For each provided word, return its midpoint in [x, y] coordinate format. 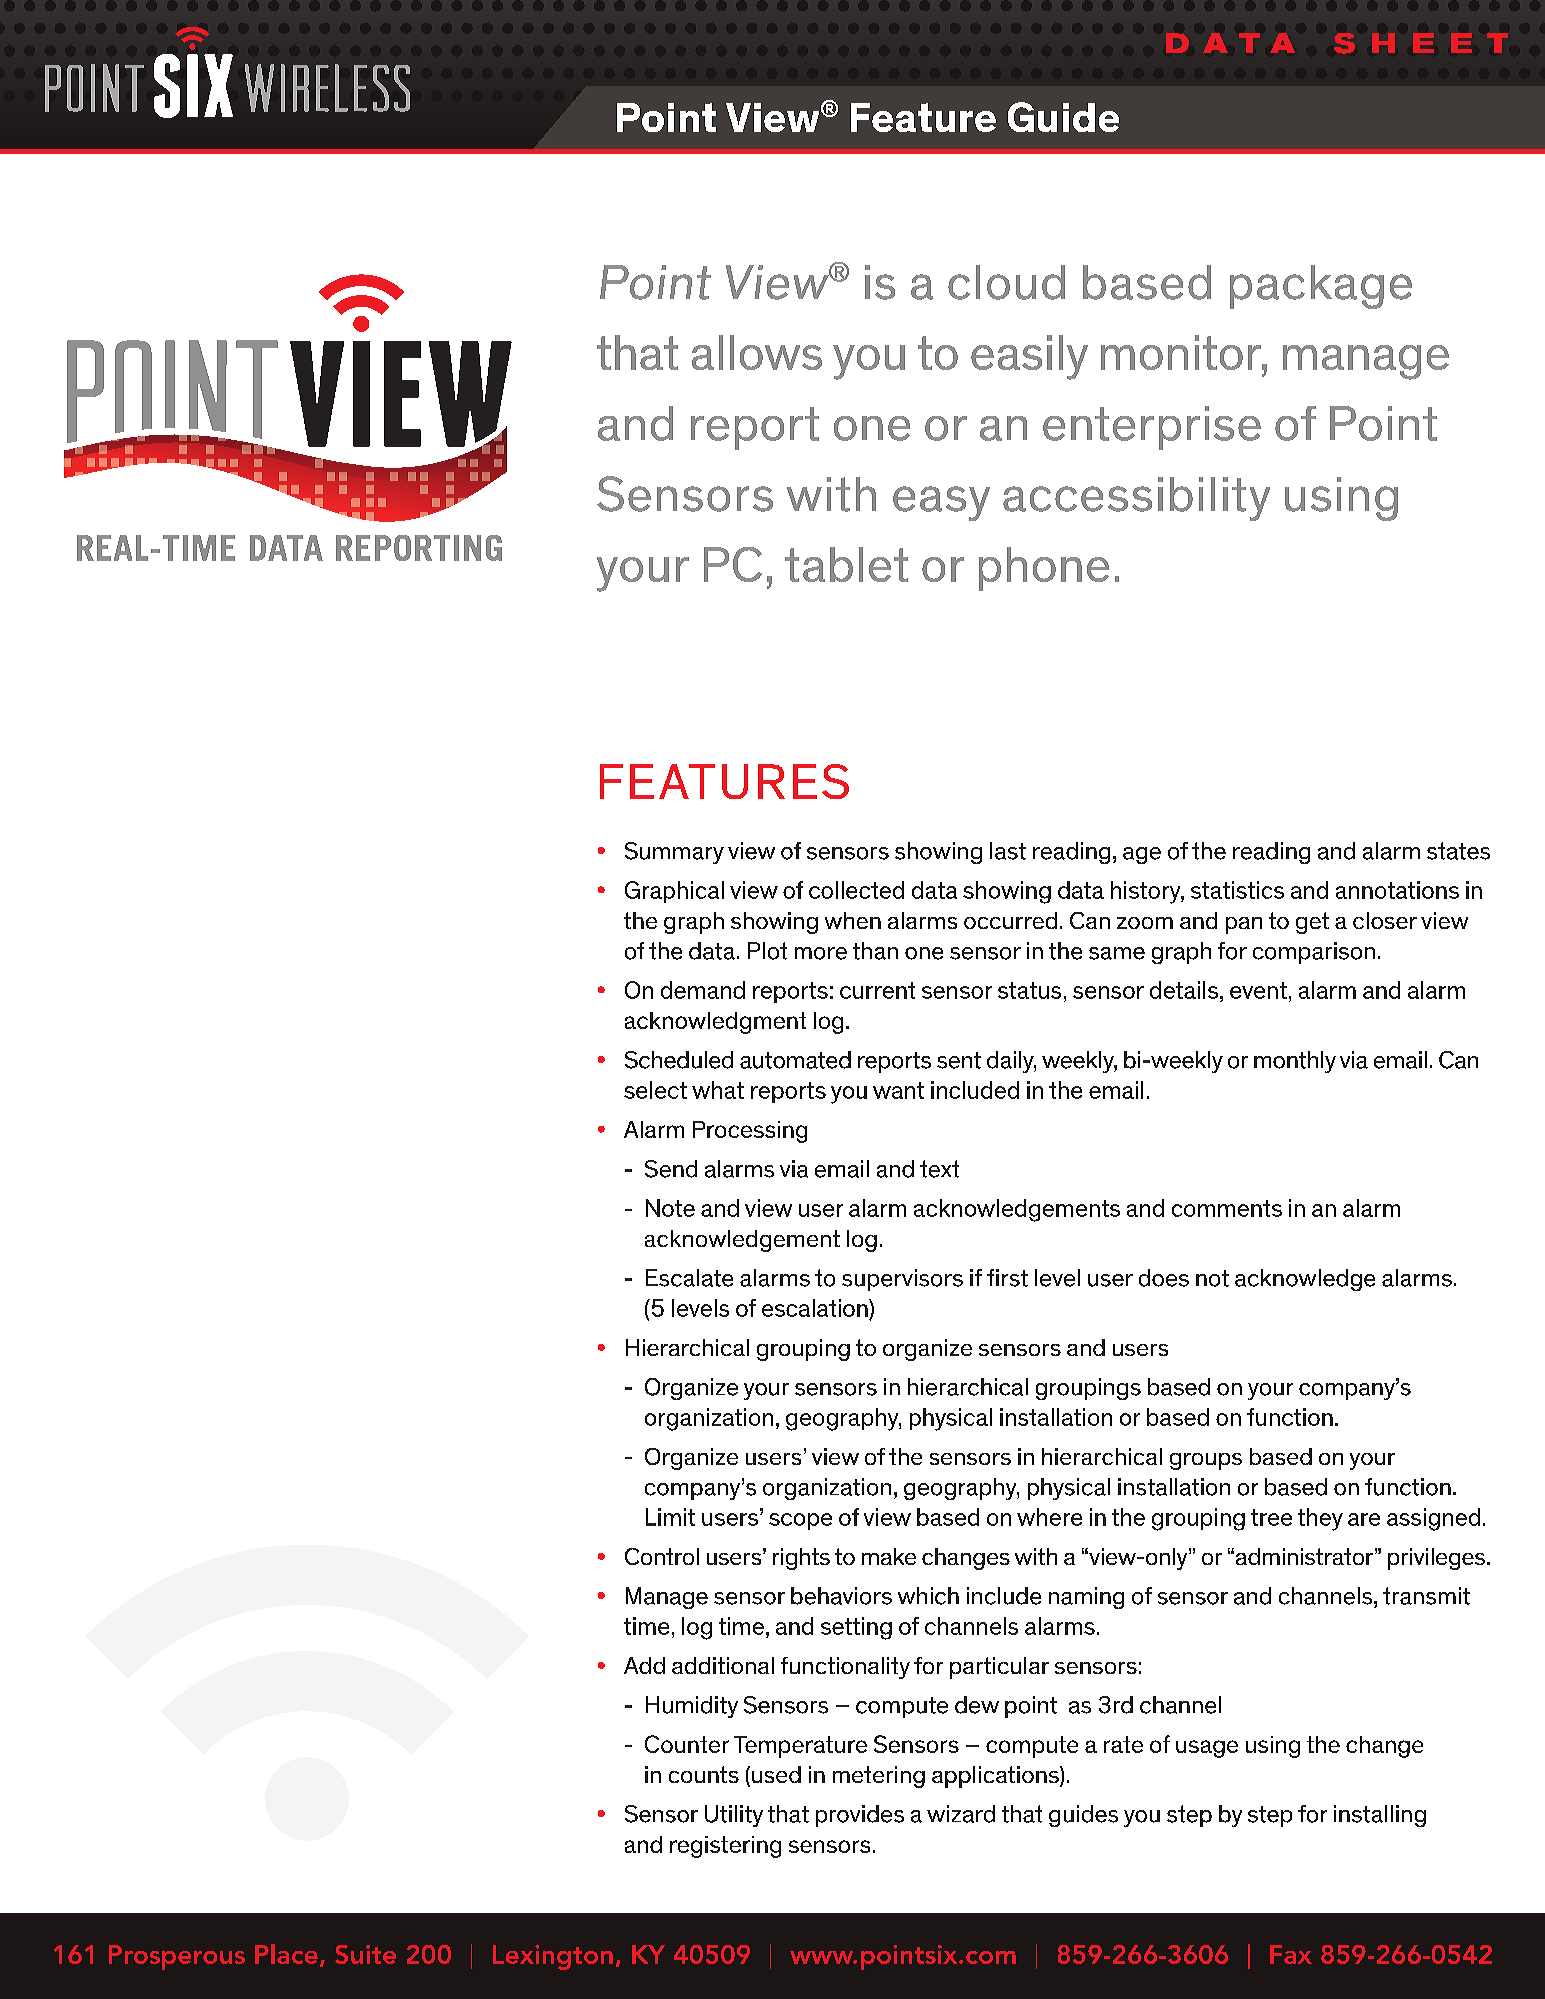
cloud [1006, 282]
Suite [365, 1954]
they [1320, 1519]
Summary [674, 853]
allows [757, 352]
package [1321, 287]
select [655, 1090]
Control [662, 1556]
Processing [750, 1132]
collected [856, 890]
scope [800, 1521]
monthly [1295, 1062]
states [1458, 851]
